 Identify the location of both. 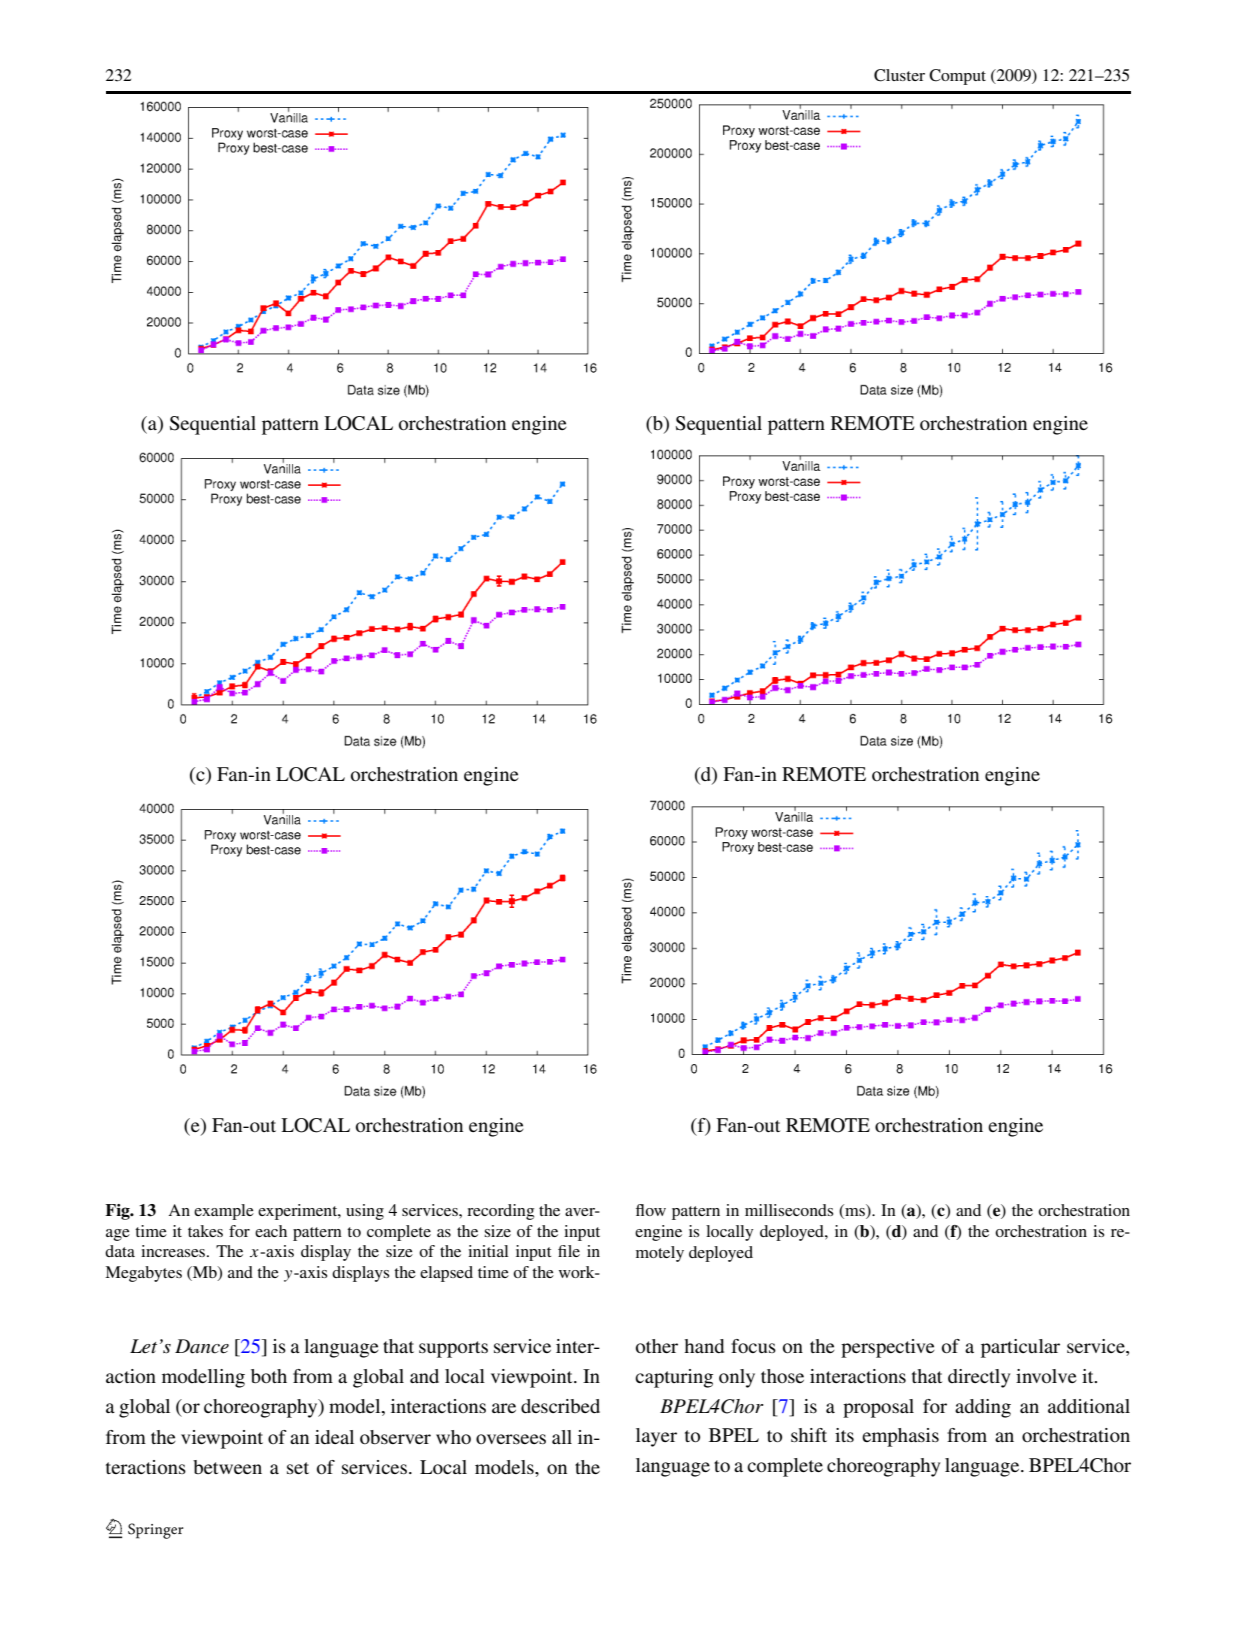
(269, 1376).
